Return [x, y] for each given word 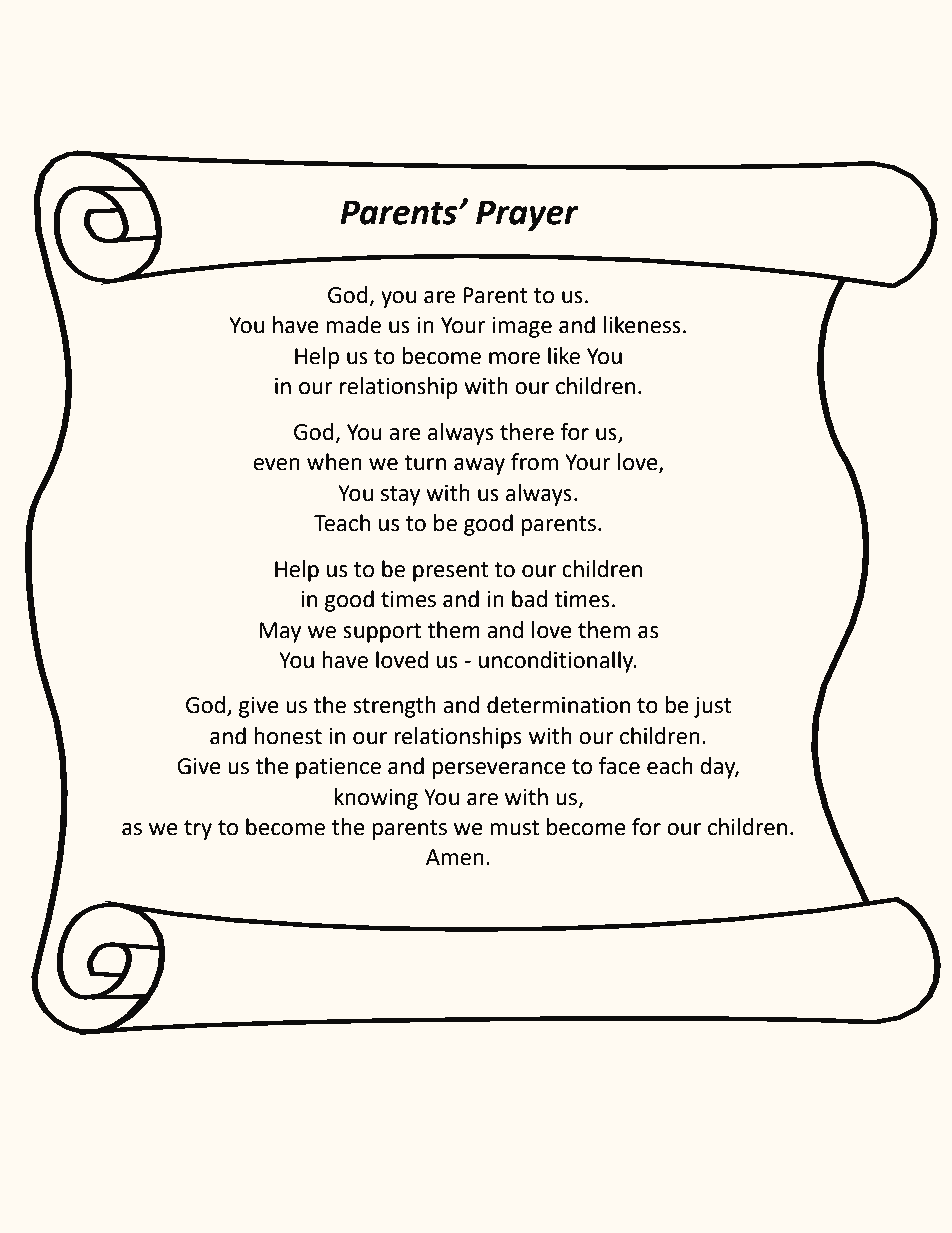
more [514, 358]
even [276, 464]
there [527, 432]
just [713, 707]
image [522, 327]
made [353, 325]
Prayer [527, 215]
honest [288, 736]
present [451, 572]
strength [394, 707]
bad [529, 599]
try [198, 830]
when [334, 462]
